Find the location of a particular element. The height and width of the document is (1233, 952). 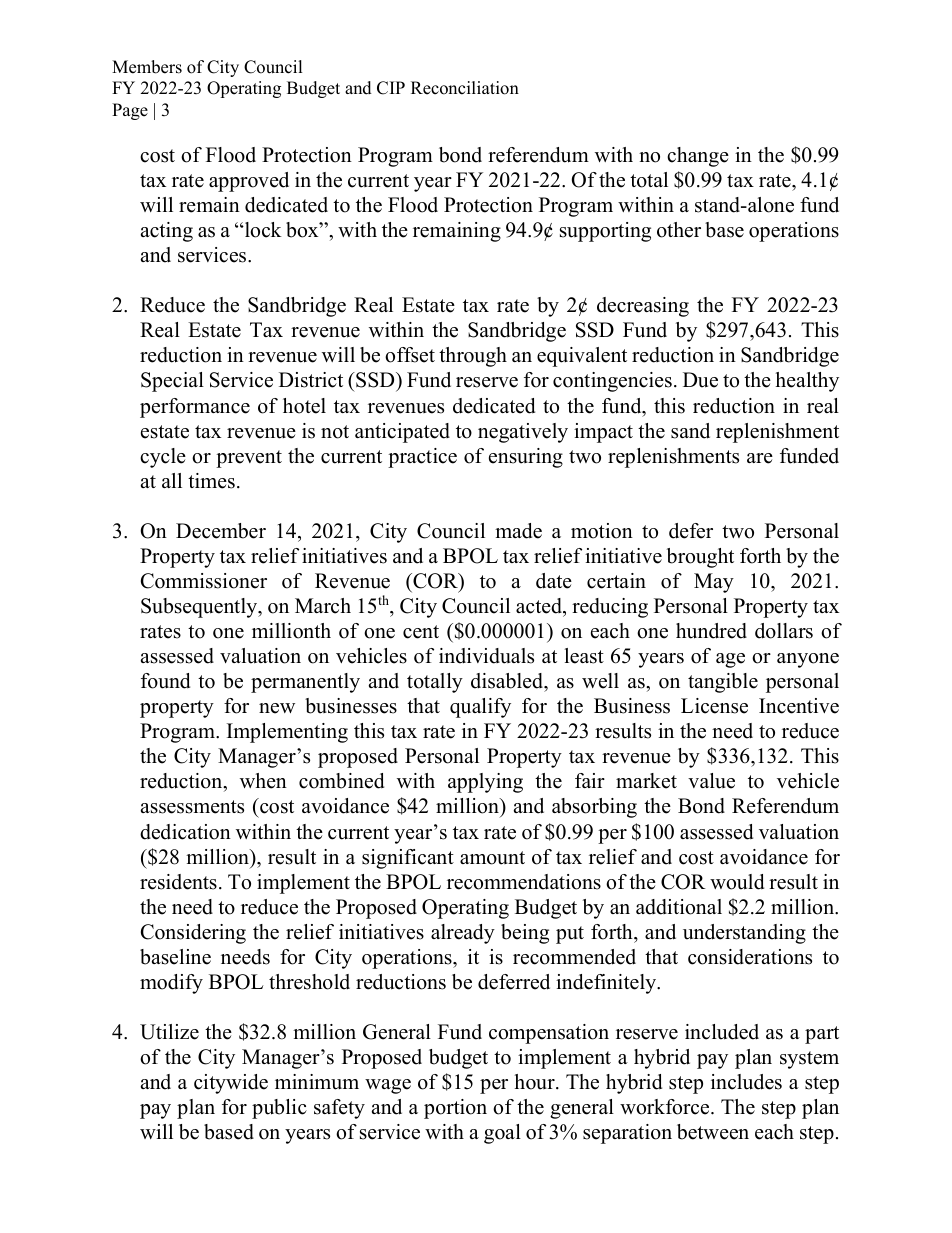

Members is located at coordinates (147, 67).
